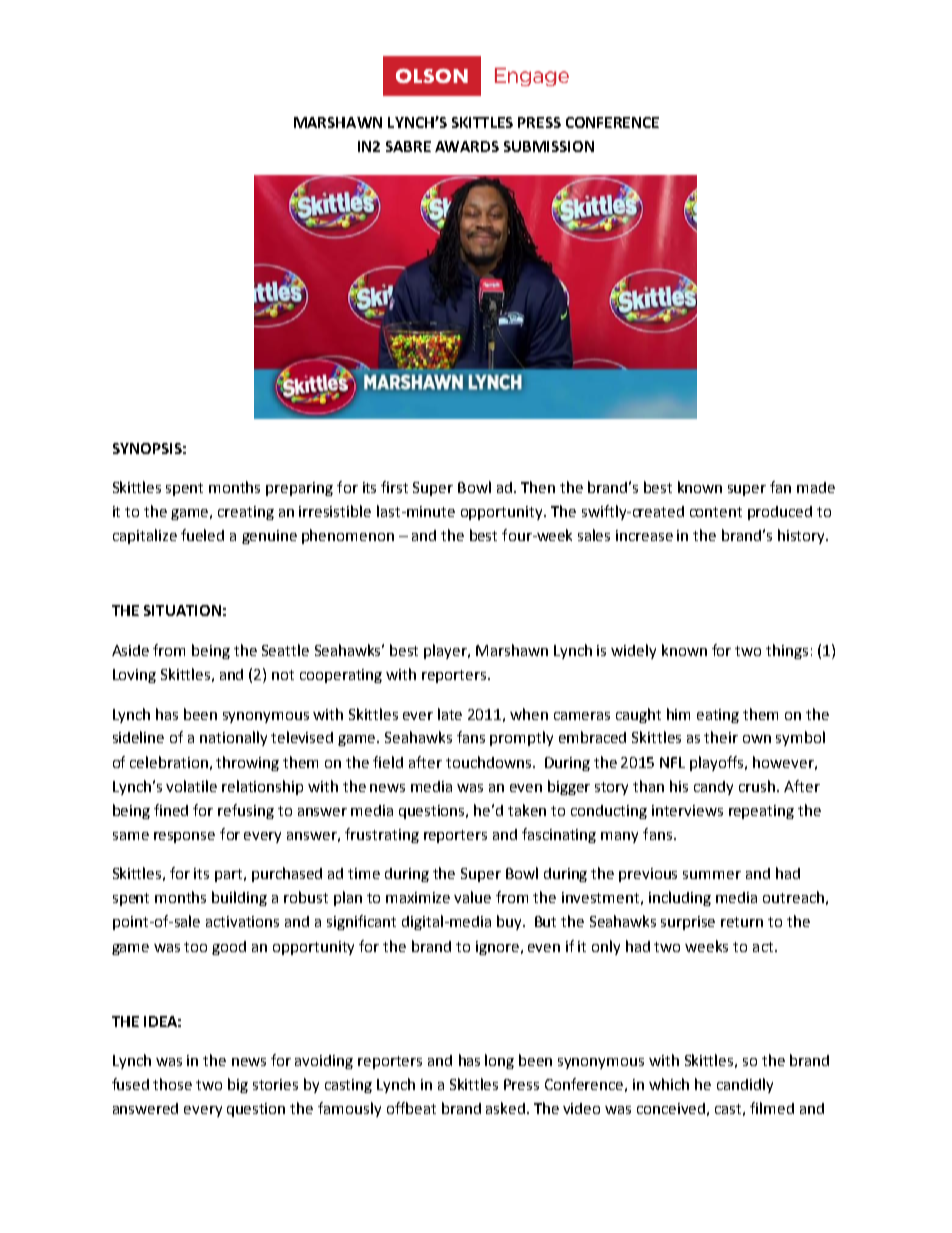 The width and height of the image is (952, 1233). I want to click on their, so click(721, 737).
